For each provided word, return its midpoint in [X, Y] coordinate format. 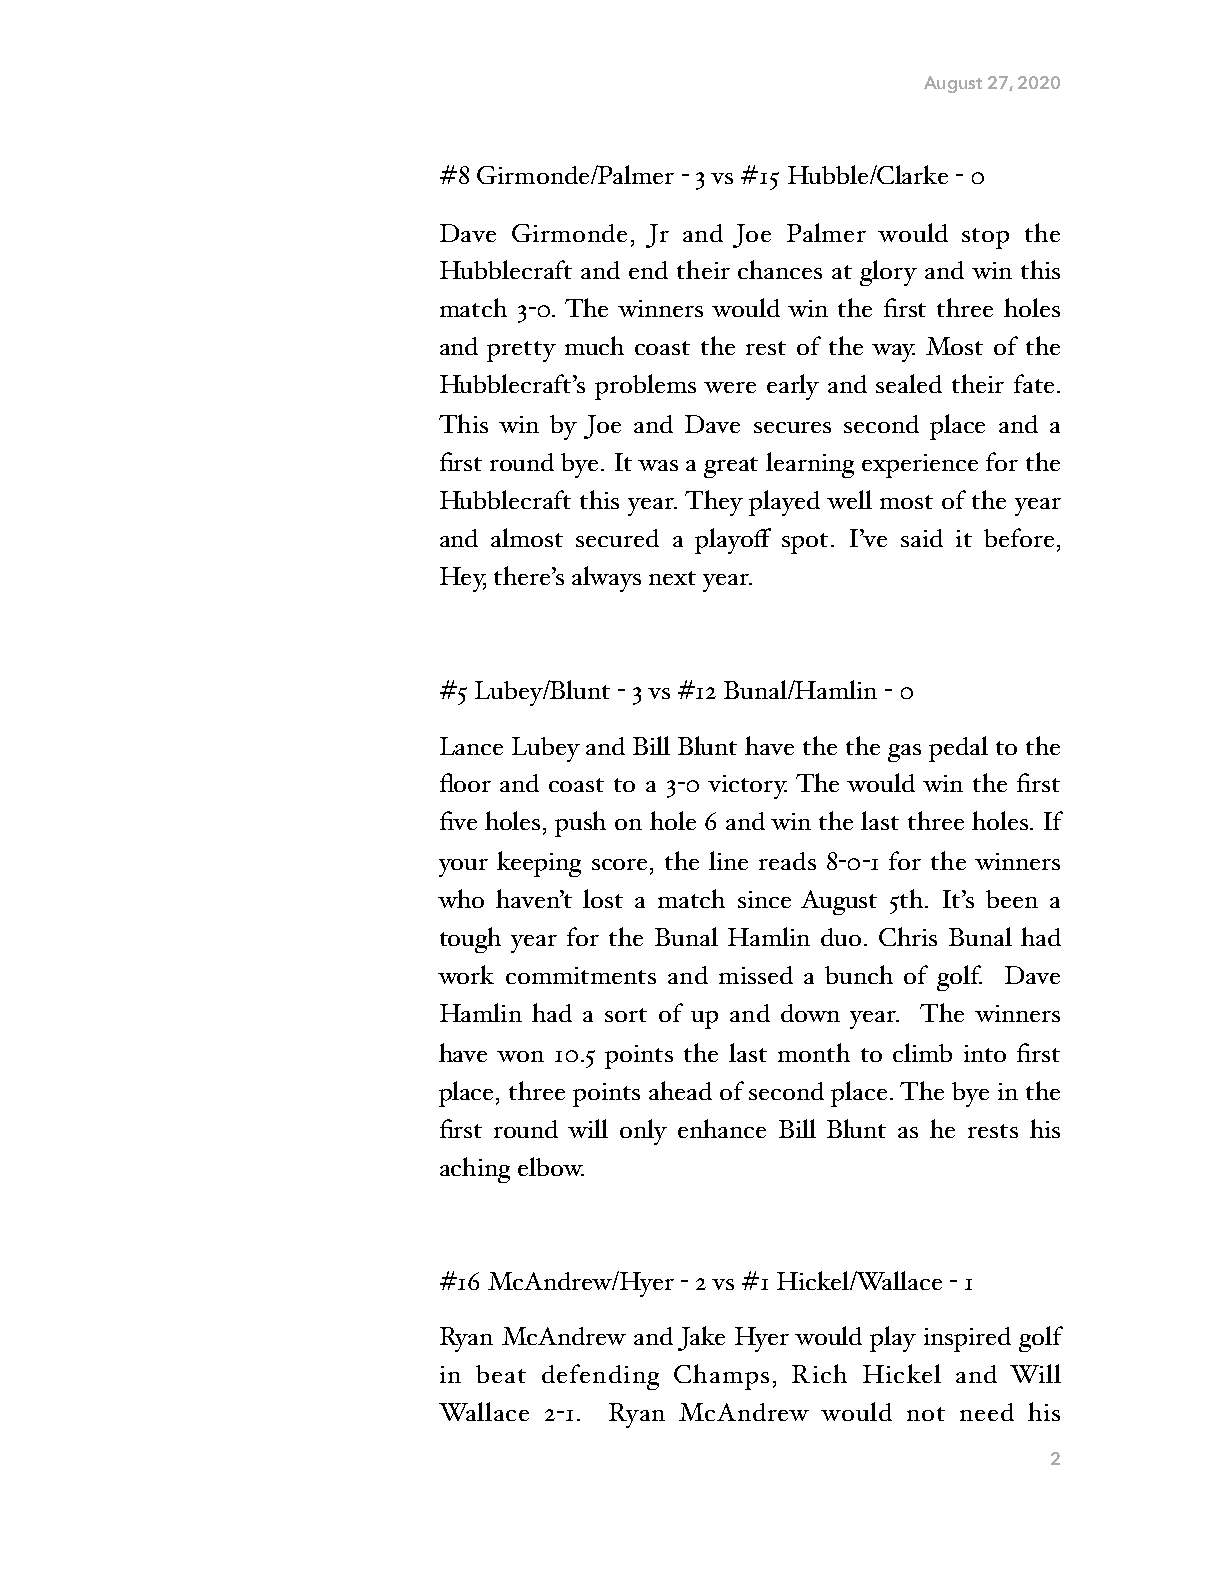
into [985, 1053]
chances [780, 269]
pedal [958, 749]
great [731, 467]
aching [475, 1170]
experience [920, 466]
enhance [722, 1128]
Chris [908, 936]
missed [756, 975]
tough [470, 940]
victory [747, 787]
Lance [471, 746]
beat [501, 1374]
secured [617, 538]
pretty [521, 351]
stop [985, 238]
